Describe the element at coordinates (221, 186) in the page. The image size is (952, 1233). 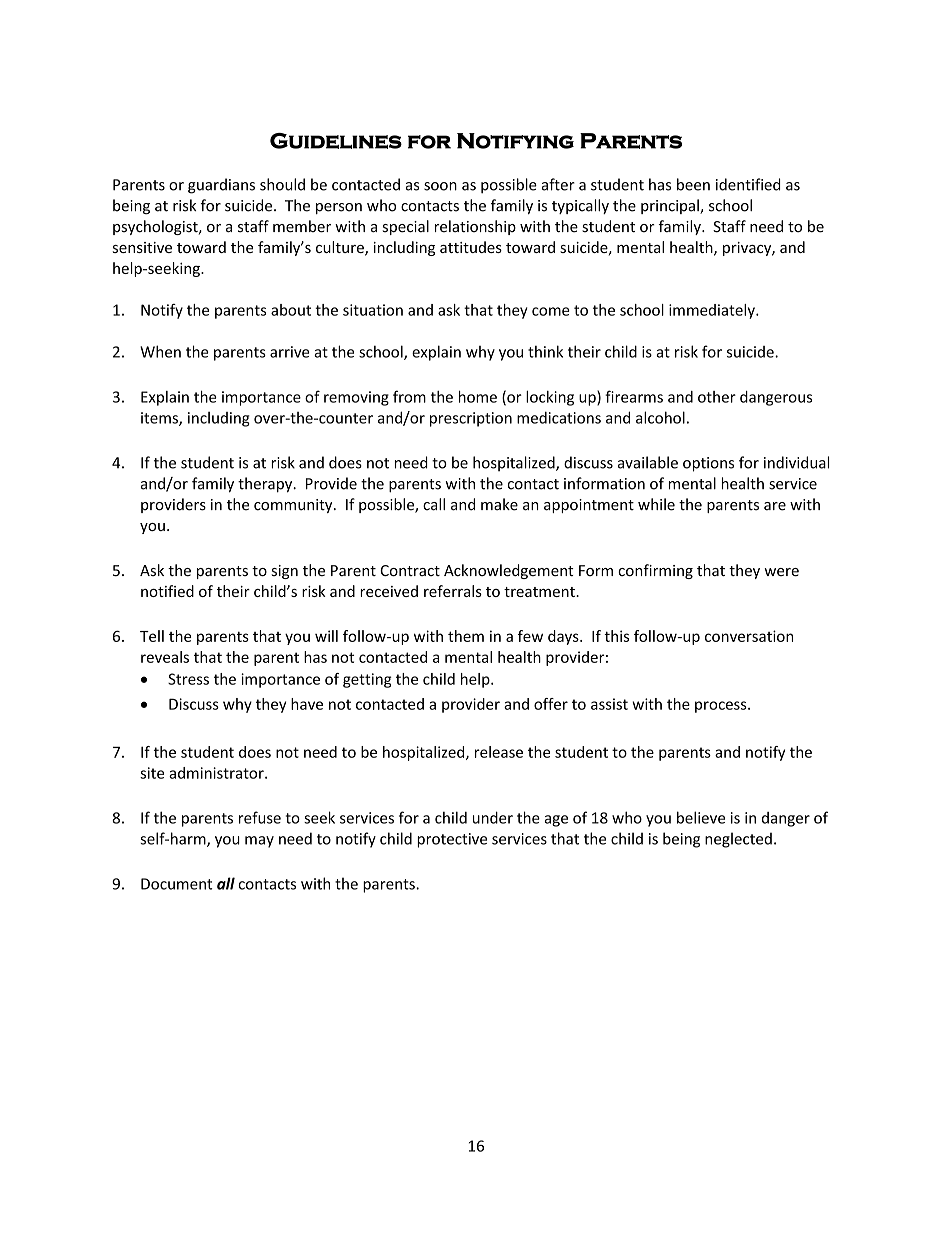
I see `guardians` at that location.
